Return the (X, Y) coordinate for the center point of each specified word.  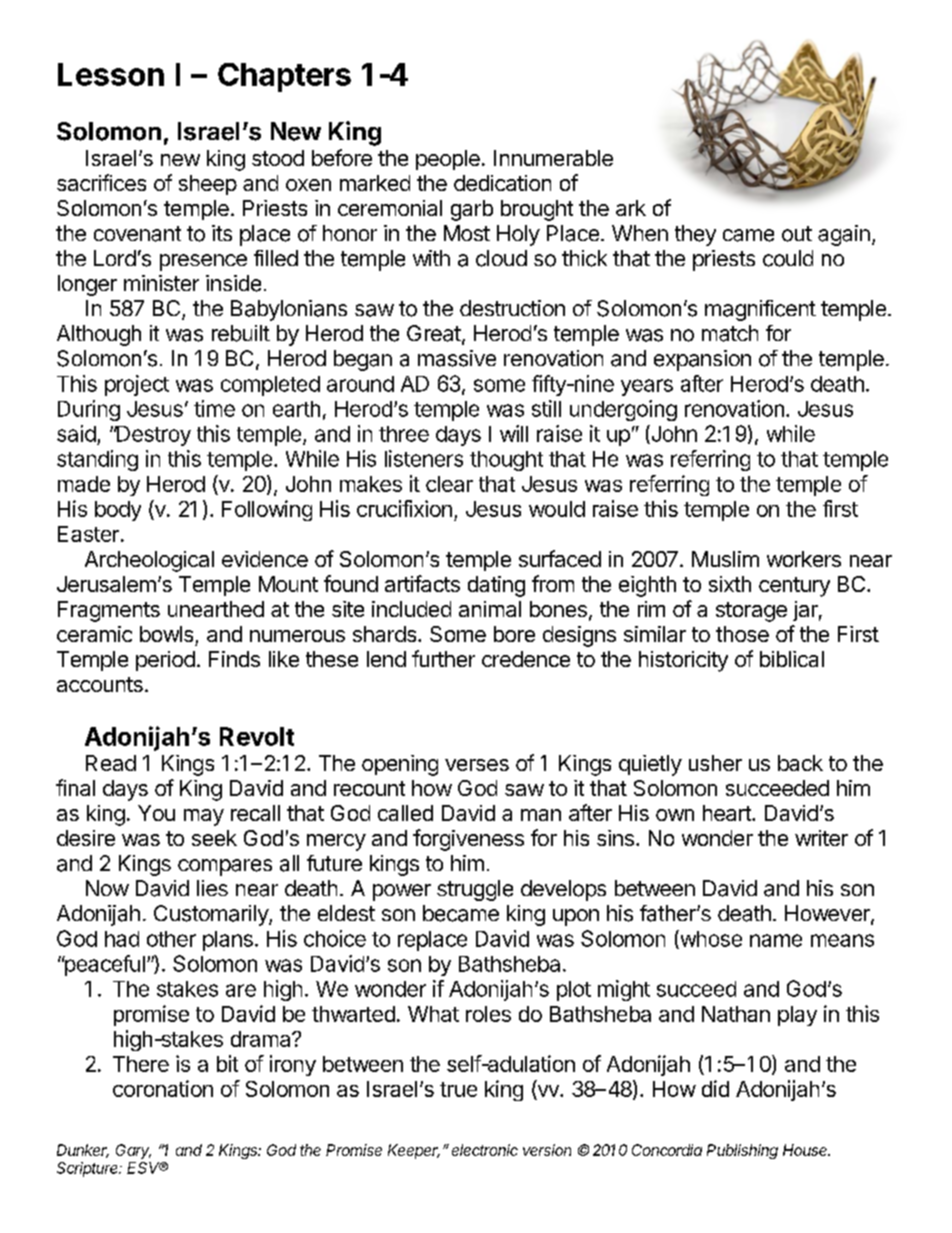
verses (477, 765)
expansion (702, 360)
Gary (133, 1151)
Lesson (111, 74)
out (797, 234)
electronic (485, 1150)
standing (97, 460)
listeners (424, 458)
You (156, 813)
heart (728, 813)
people (448, 160)
